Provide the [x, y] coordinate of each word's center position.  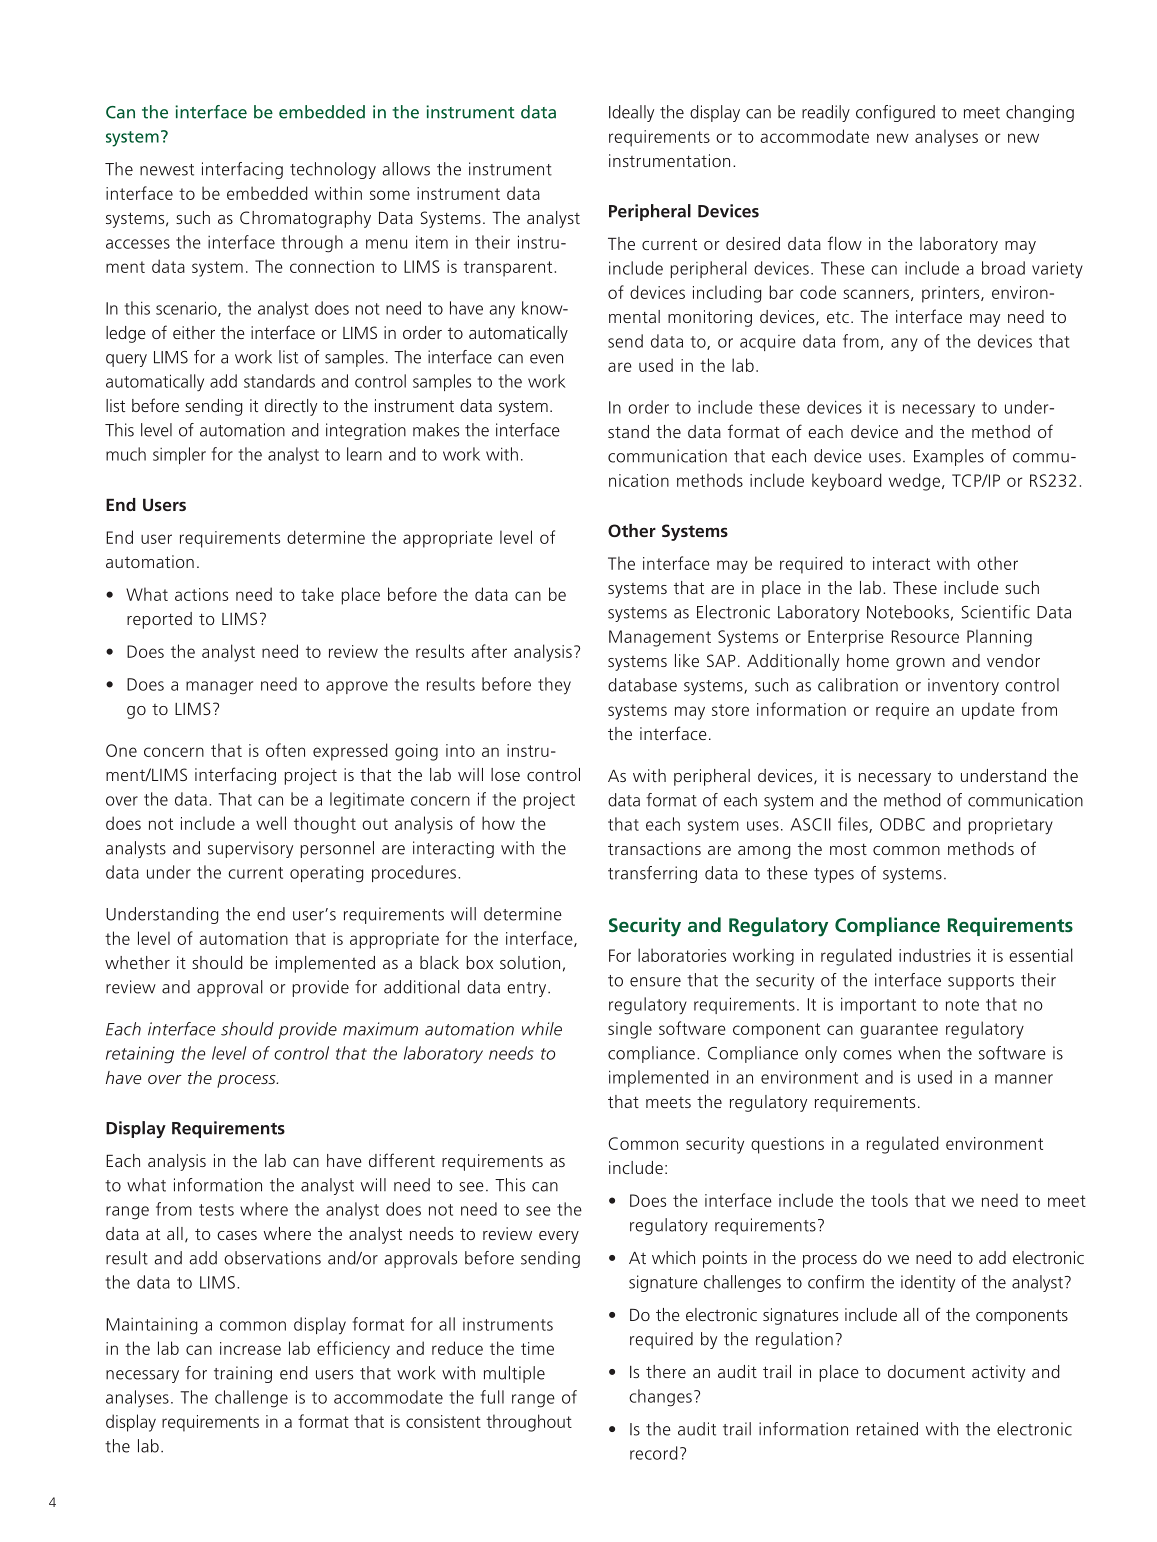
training [243, 1374]
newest [167, 170]
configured [895, 113]
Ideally [631, 113]
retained [887, 1429]
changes [660, 1398]
